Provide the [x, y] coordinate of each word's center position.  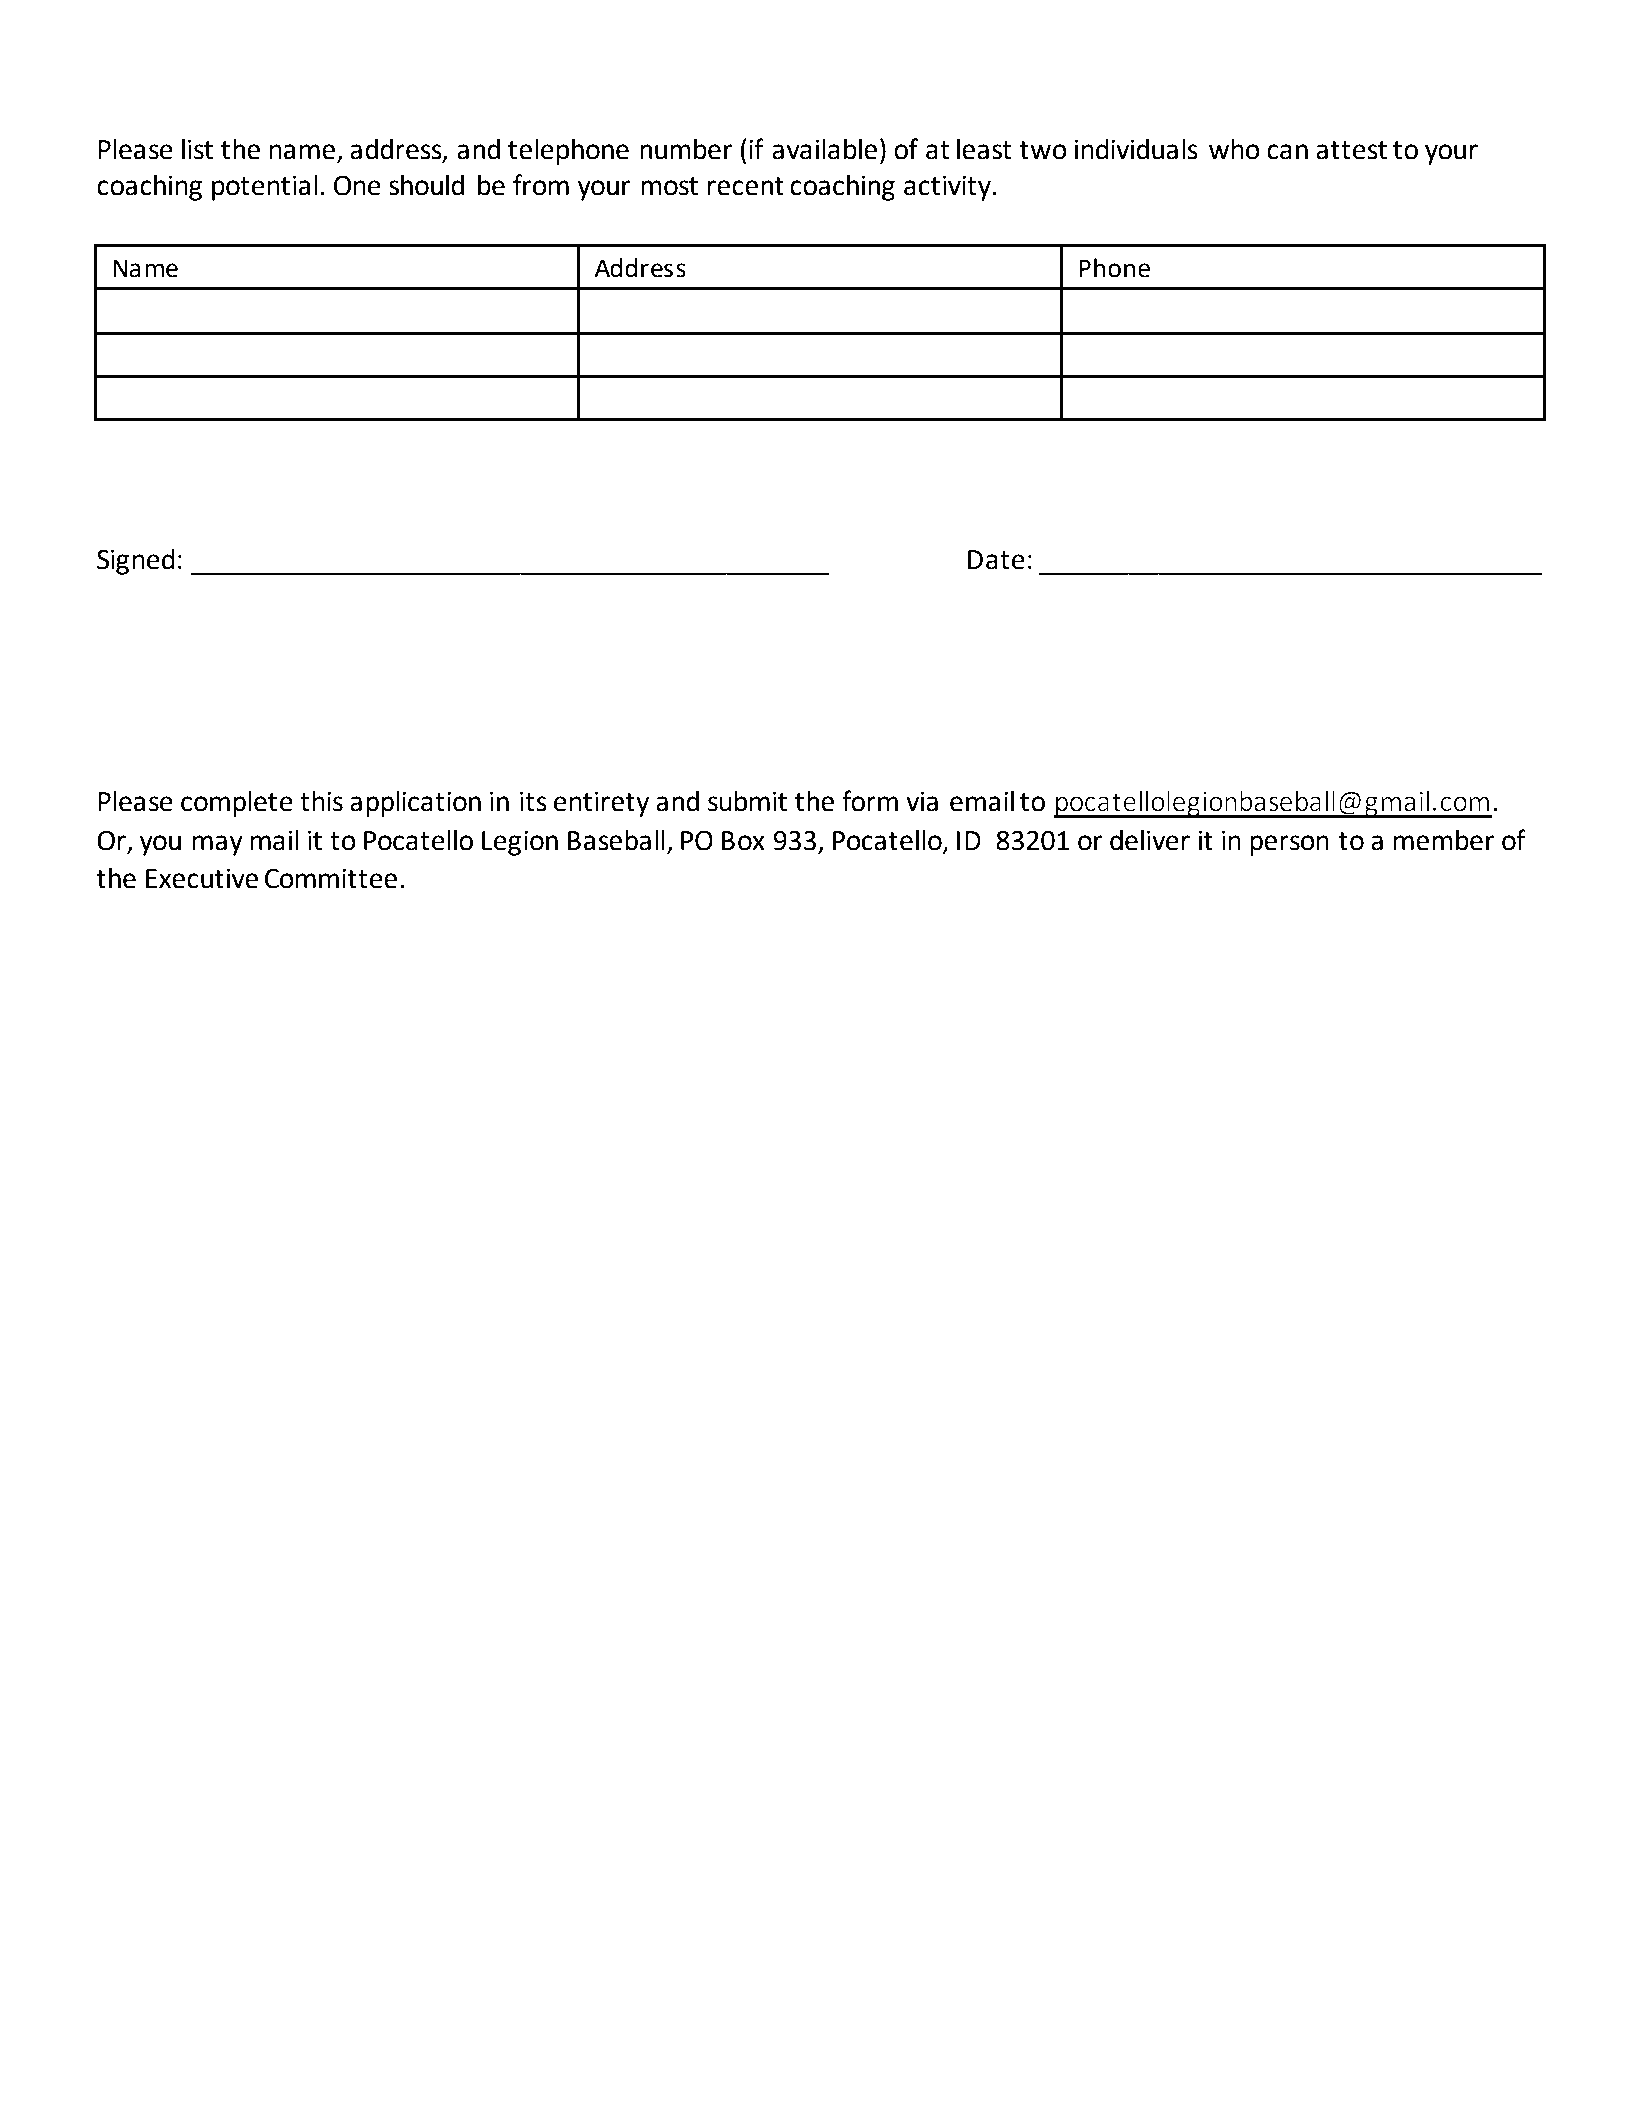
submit [747, 801]
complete [237, 804]
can [1287, 152]
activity [948, 188]
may [217, 845]
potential [265, 188]
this [321, 801]
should [426, 185]
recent [745, 186]
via [922, 801]
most [669, 186]
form [870, 801]
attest [1351, 150]
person [1289, 845]
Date [996, 560]
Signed [136, 562]
